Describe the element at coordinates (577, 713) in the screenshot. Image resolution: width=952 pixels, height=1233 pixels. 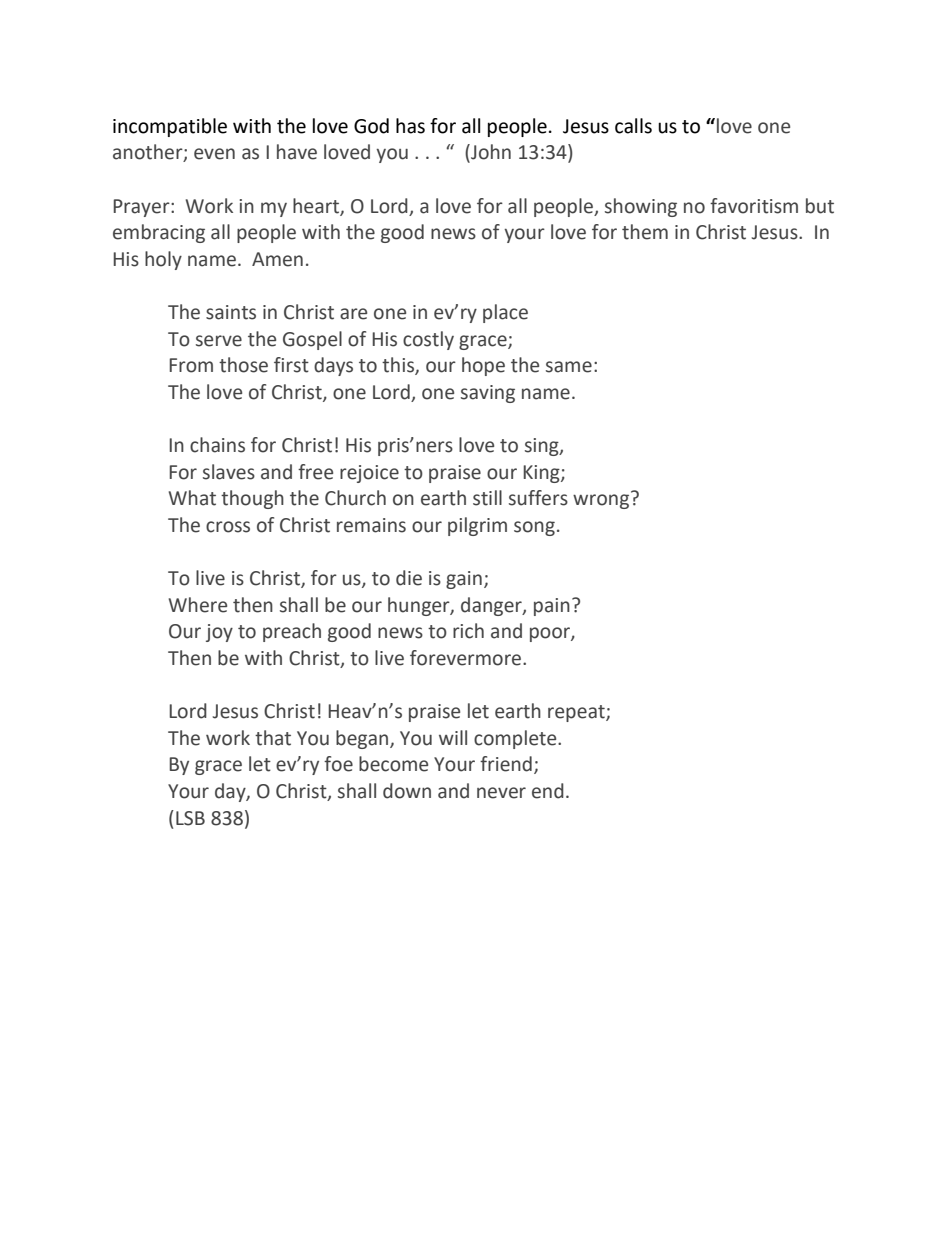
I see `repeat` at that location.
